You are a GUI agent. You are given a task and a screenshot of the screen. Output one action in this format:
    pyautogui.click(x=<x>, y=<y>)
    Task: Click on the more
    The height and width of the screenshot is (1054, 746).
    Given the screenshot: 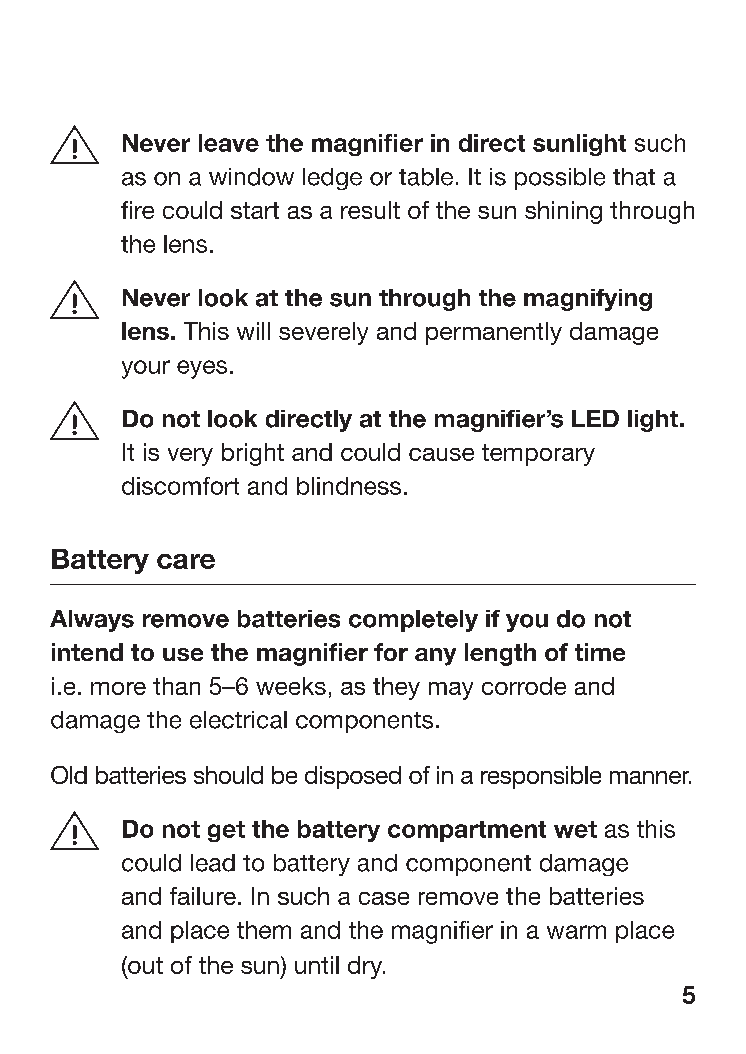 What is the action you would take?
    pyautogui.click(x=118, y=688)
